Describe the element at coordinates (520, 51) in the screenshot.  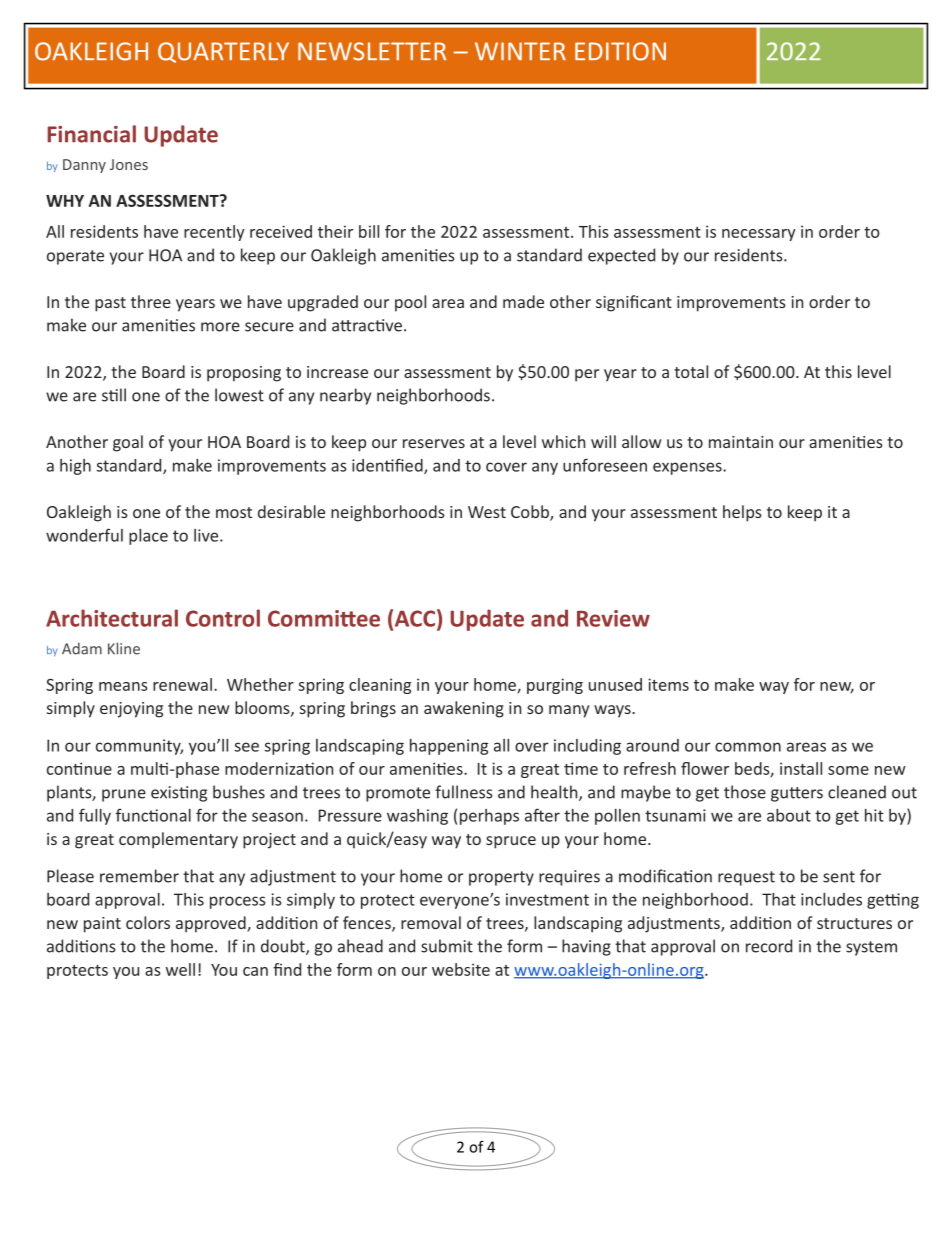
I see `WINTER` at that location.
